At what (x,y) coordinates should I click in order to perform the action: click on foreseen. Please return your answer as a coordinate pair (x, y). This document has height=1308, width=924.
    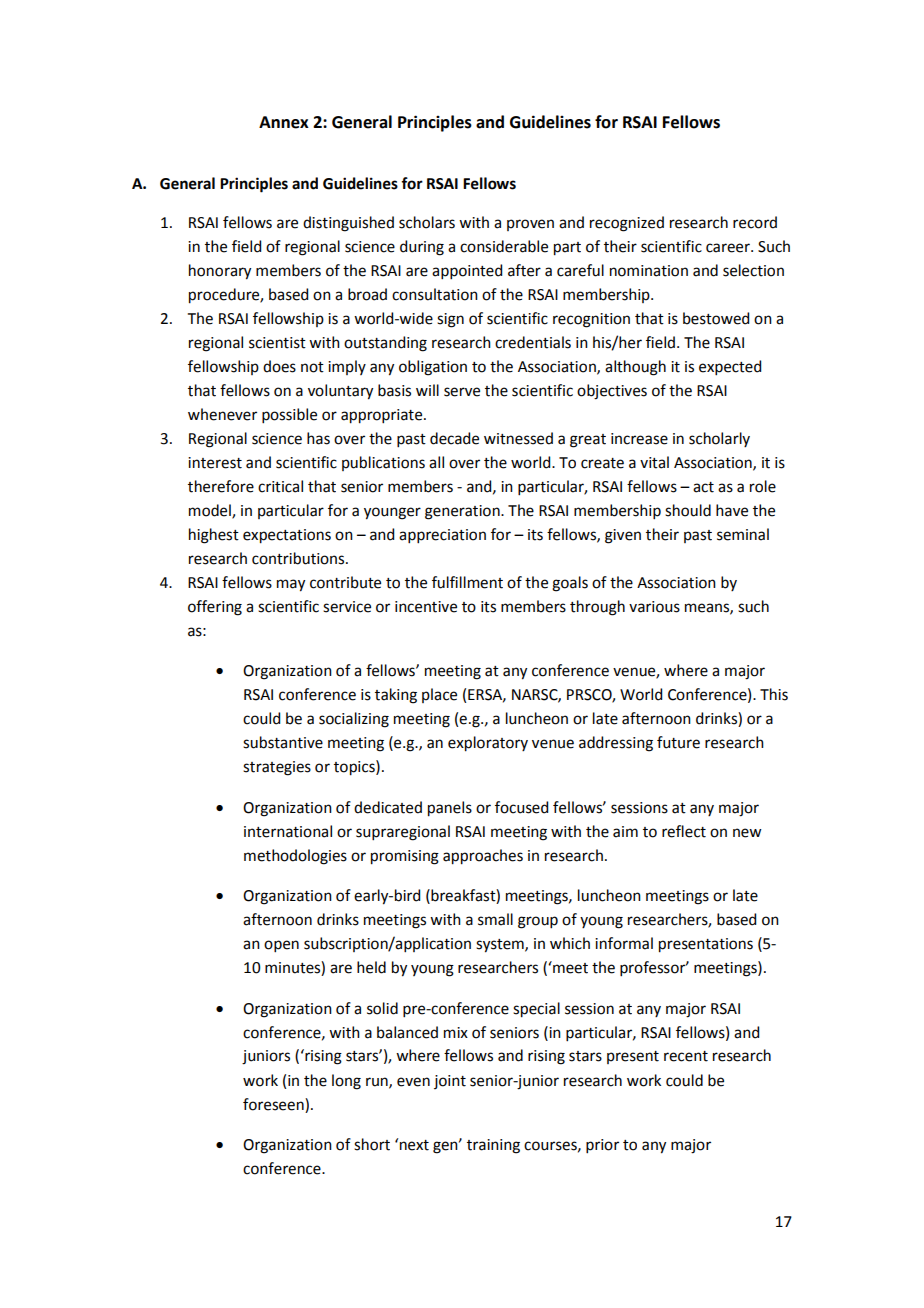
    Looking at the image, I should click on (274, 1104).
